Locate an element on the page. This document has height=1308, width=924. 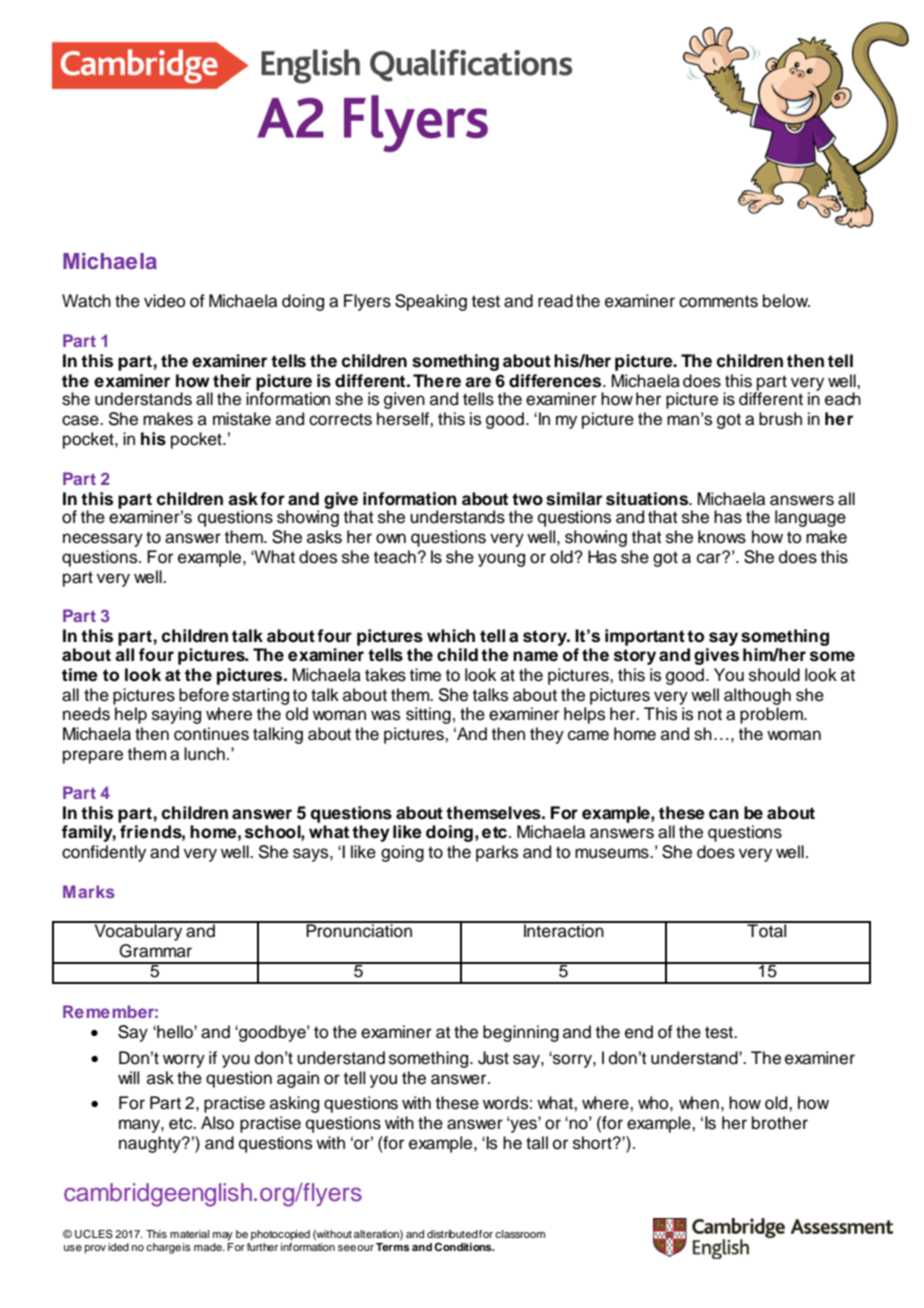
Grammar is located at coordinates (155, 951).
